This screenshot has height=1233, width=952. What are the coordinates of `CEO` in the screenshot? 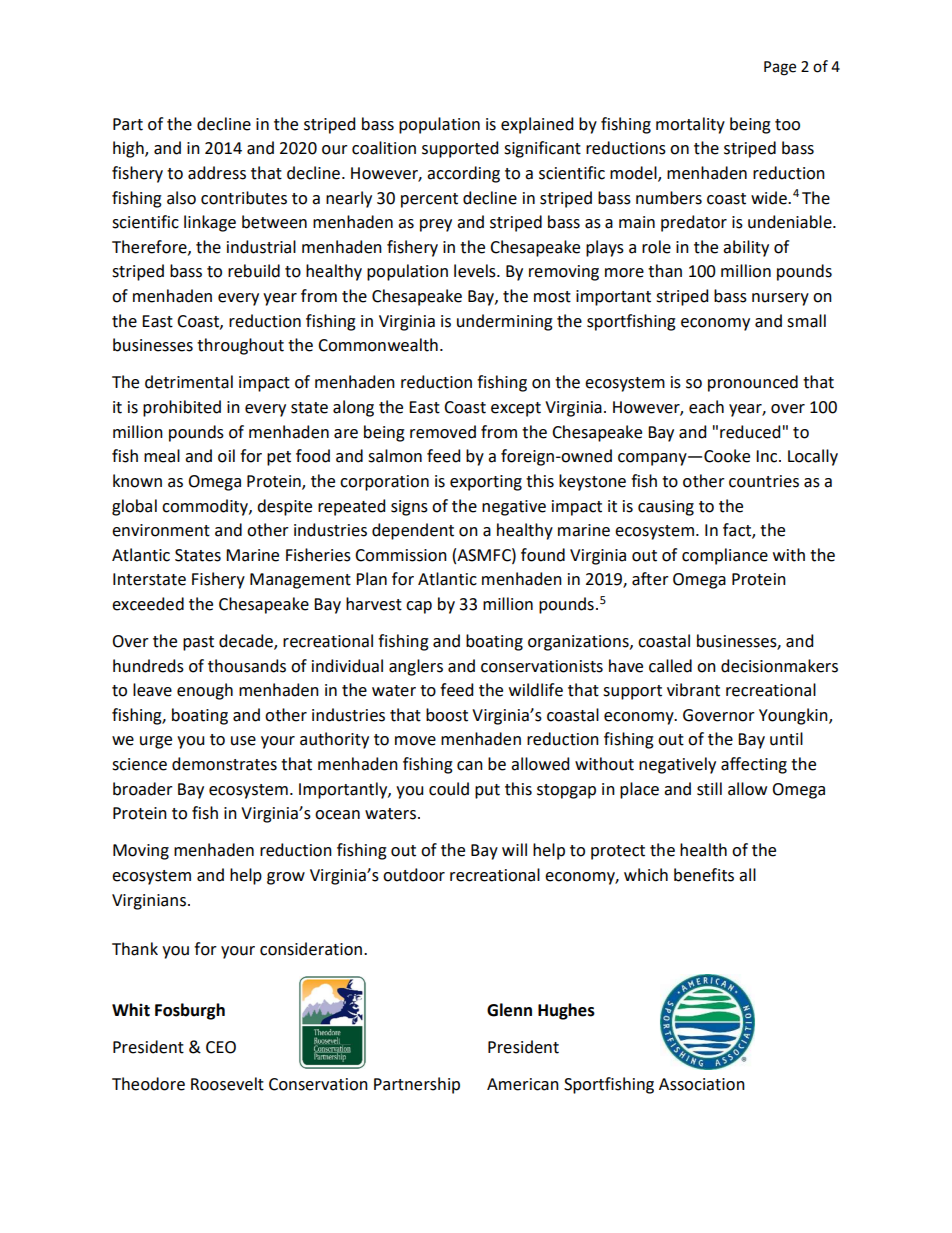 It's located at (221, 1047).
